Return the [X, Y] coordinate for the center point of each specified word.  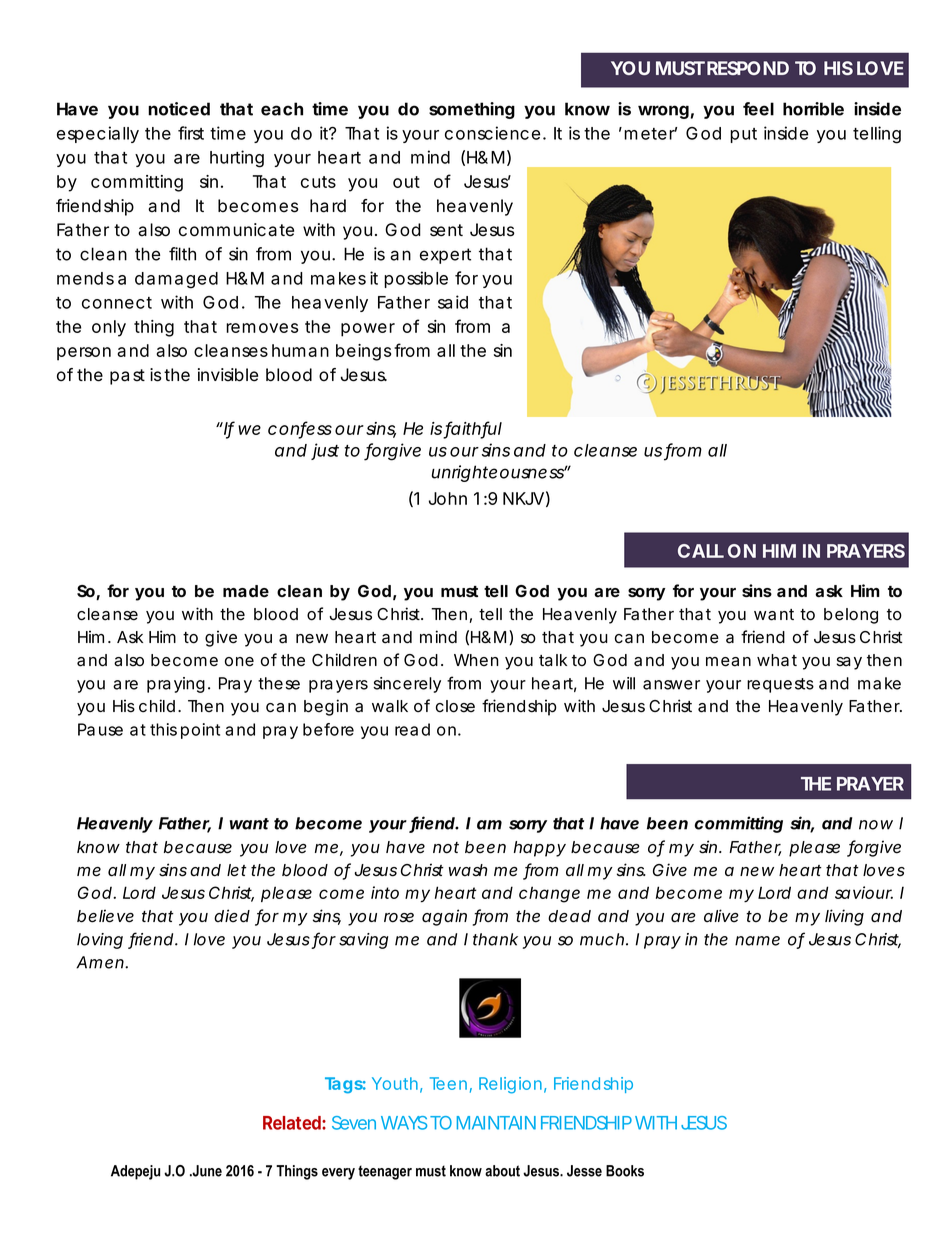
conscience [492, 133]
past [127, 377]
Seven [354, 1123]
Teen [448, 1083]
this [163, 729]
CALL [701, 551]
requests [780, 685]
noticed [179, 109]
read [412, 729]
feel [758, 109]
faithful [472, 429]
